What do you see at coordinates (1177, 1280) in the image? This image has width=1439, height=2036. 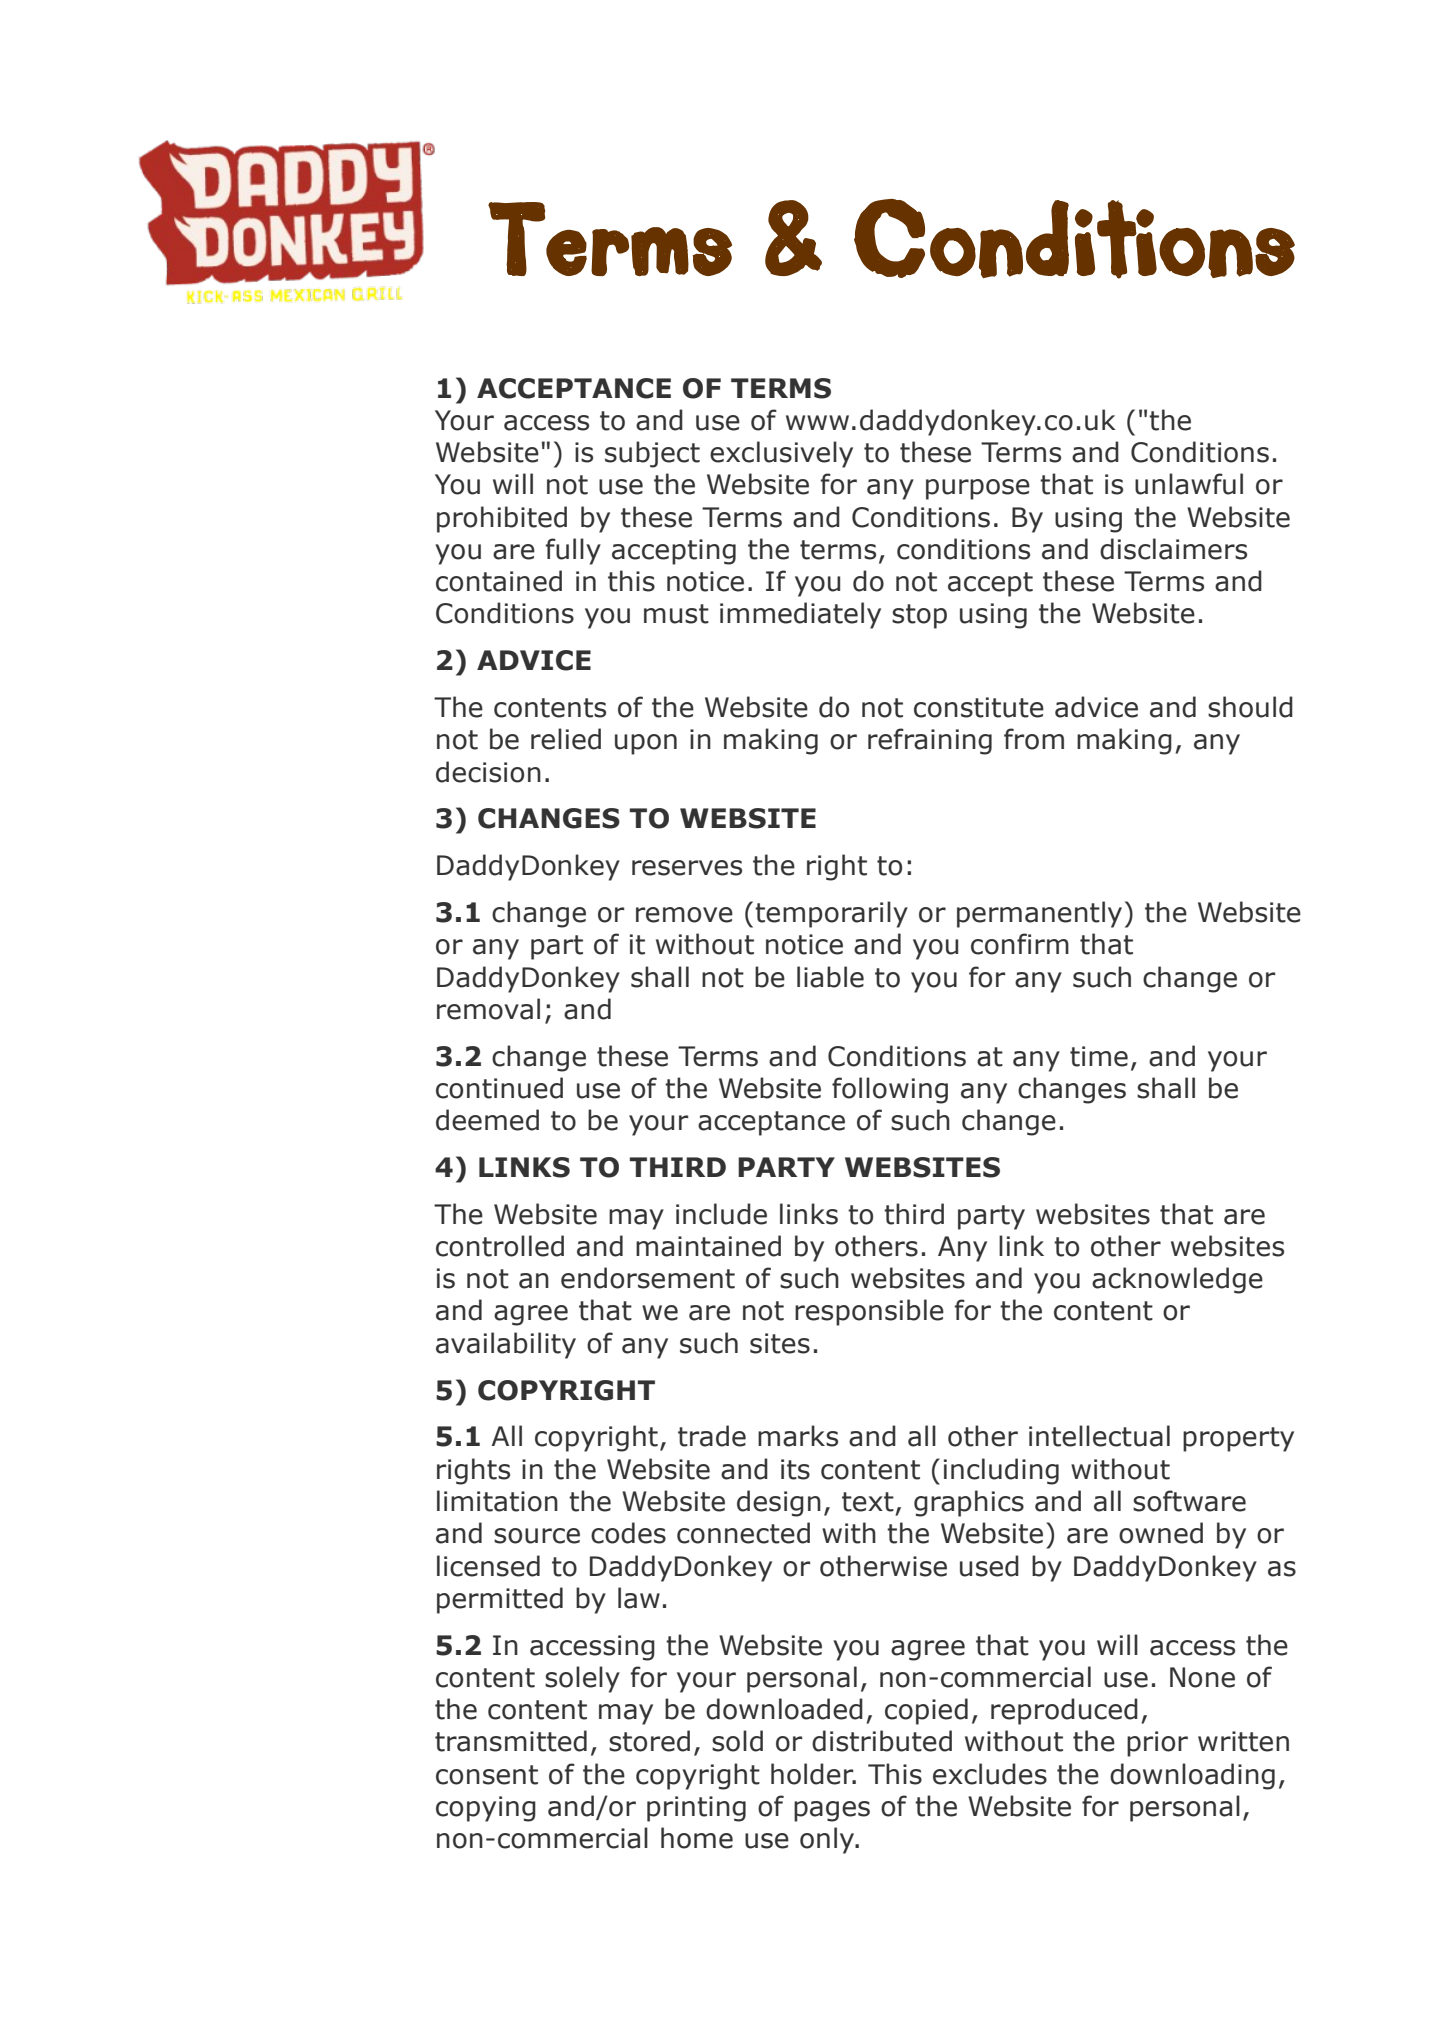 I see `acknowledge` at bounding box center [1177, 1280].
